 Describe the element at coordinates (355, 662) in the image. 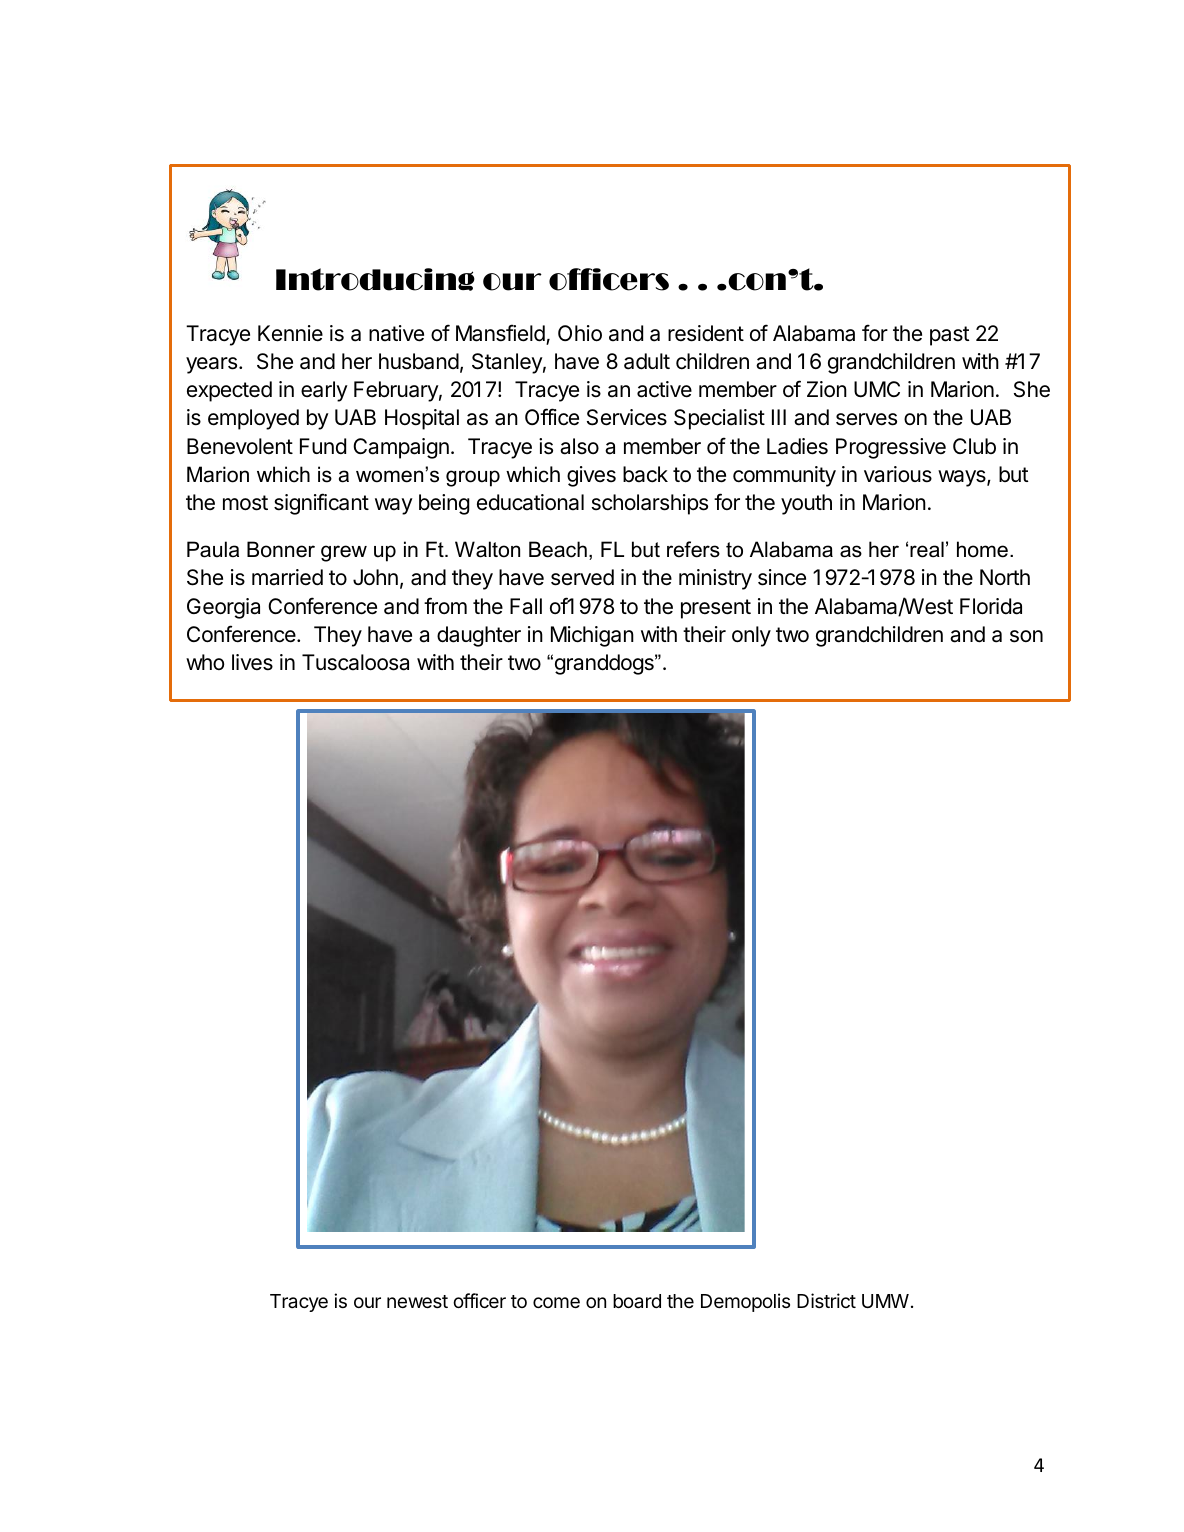

I see `Tuscaloosa` at that location.
